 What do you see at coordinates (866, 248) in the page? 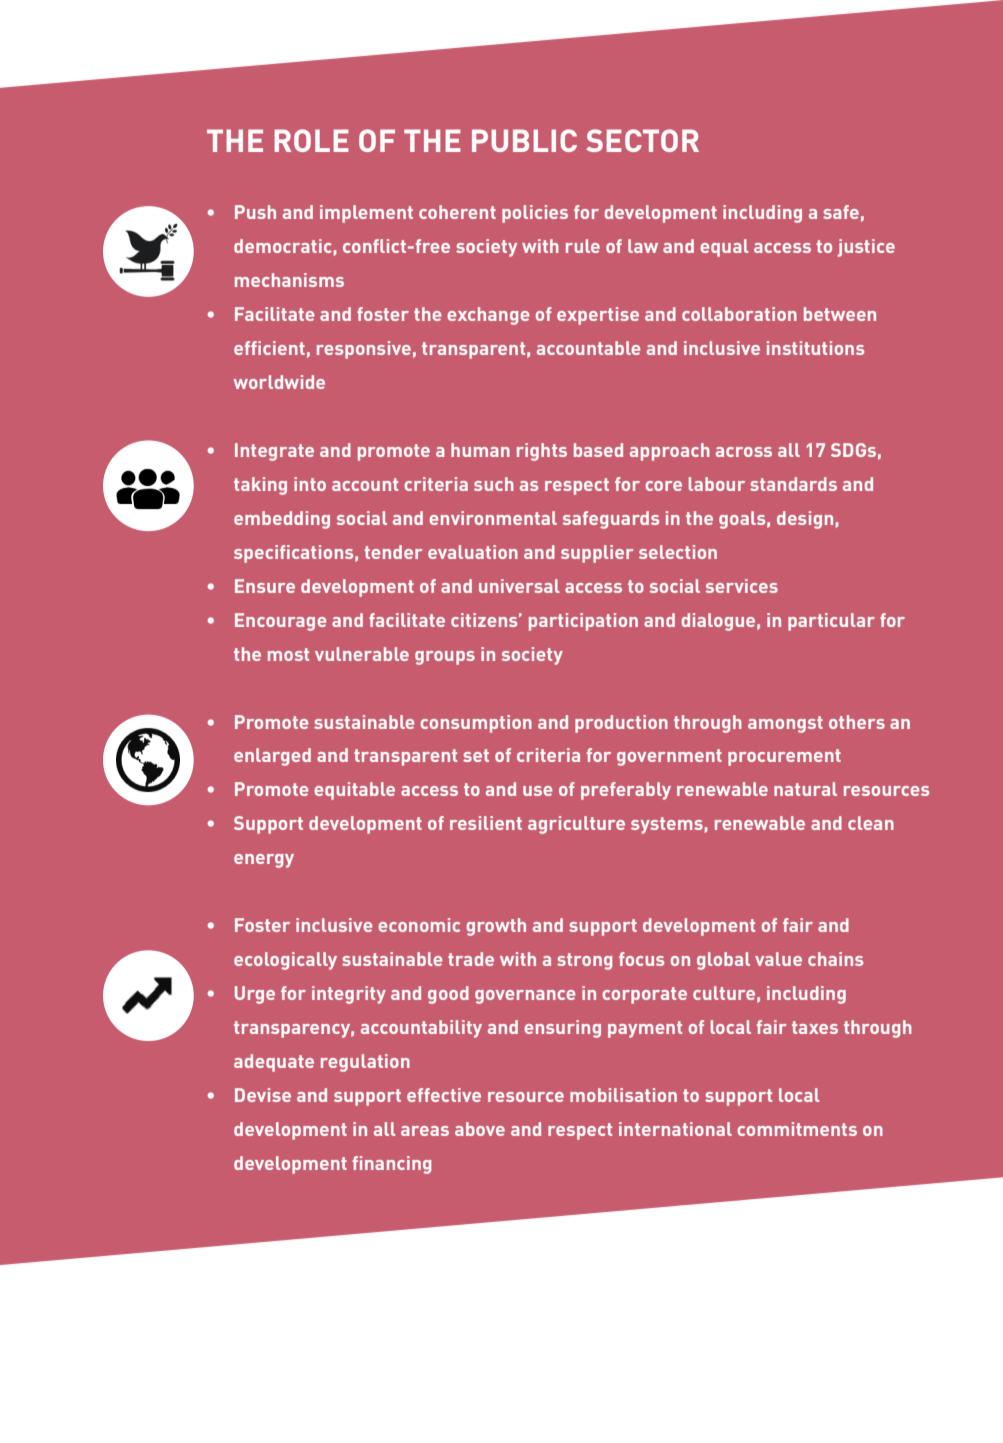
I see `justice` at bounding box center [866, 248].
